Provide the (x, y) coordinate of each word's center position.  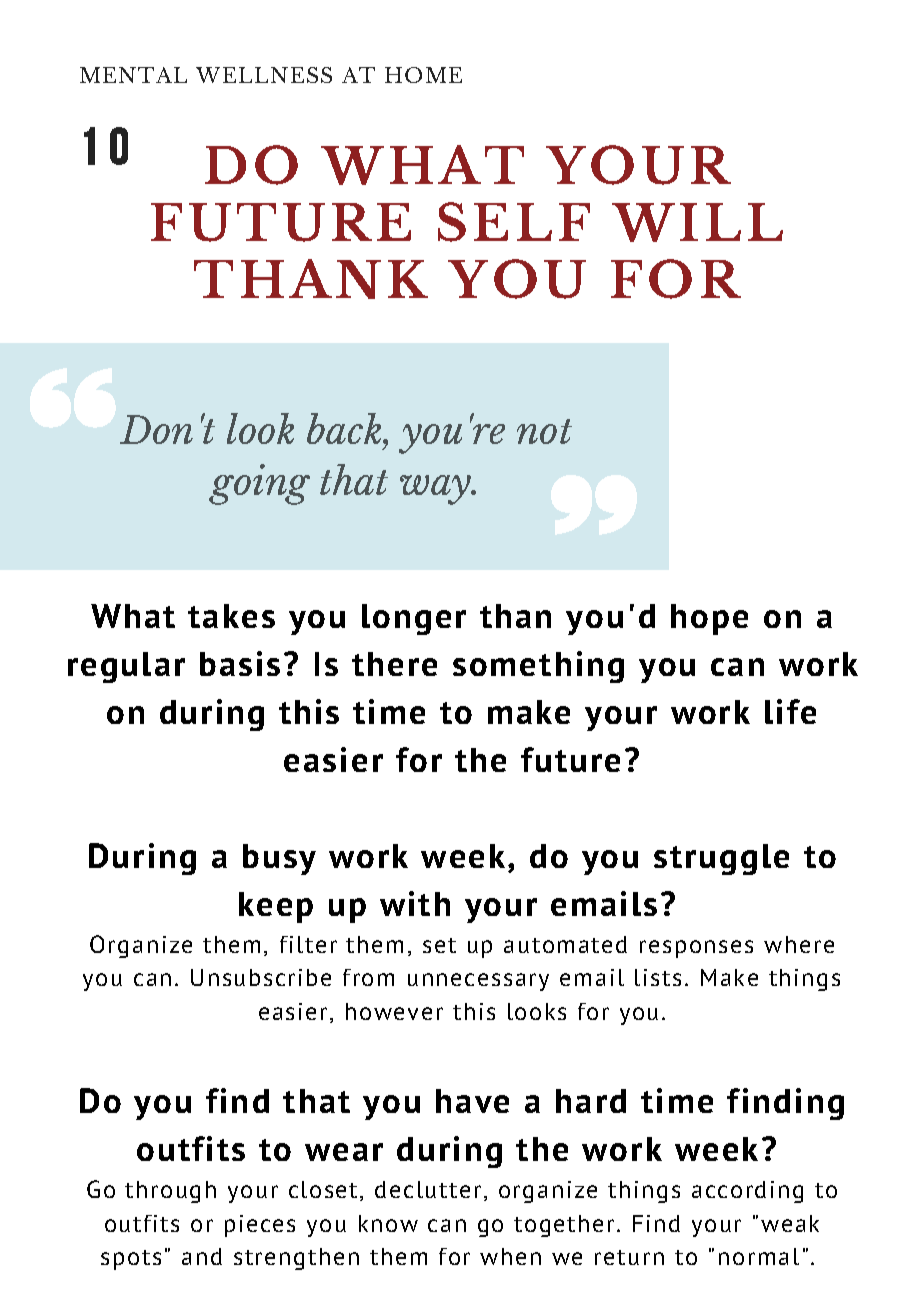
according (747, 1192)
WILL (697, 222)
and (202, 1256)
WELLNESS (264, 75)
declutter (428, 1189)
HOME (423, 75)
